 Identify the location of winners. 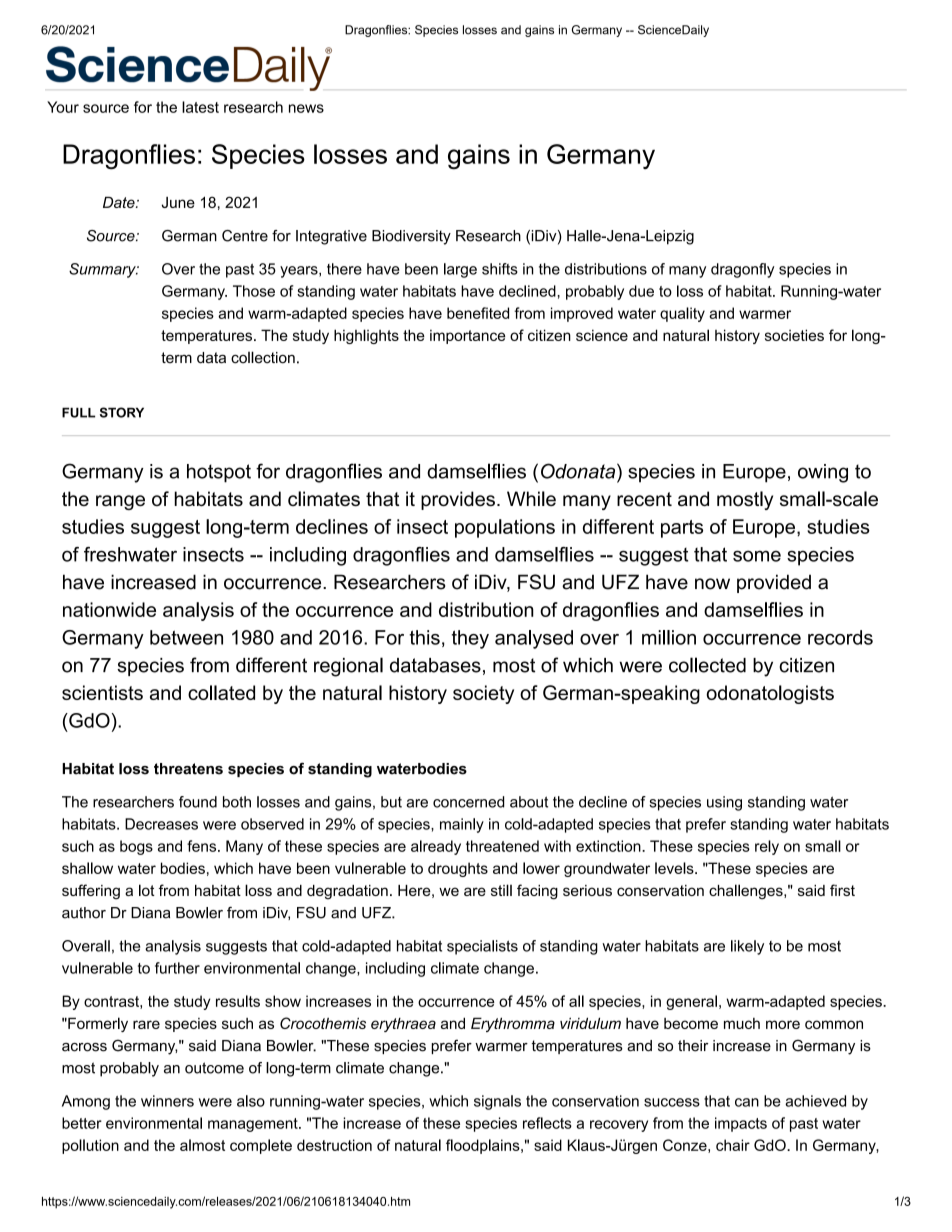
(167, 1101).
